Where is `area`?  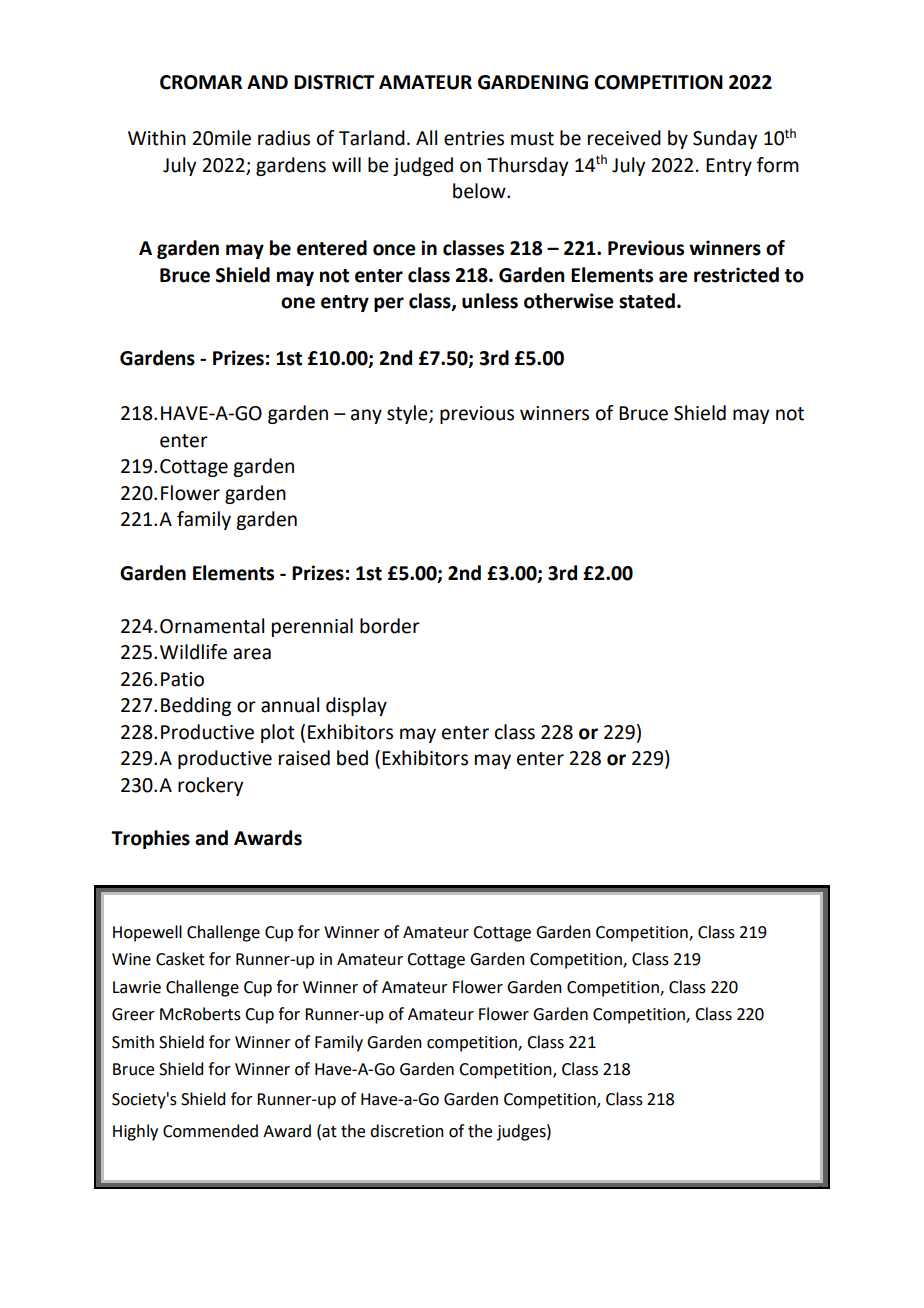 area is located at coordinates (252, 654).
